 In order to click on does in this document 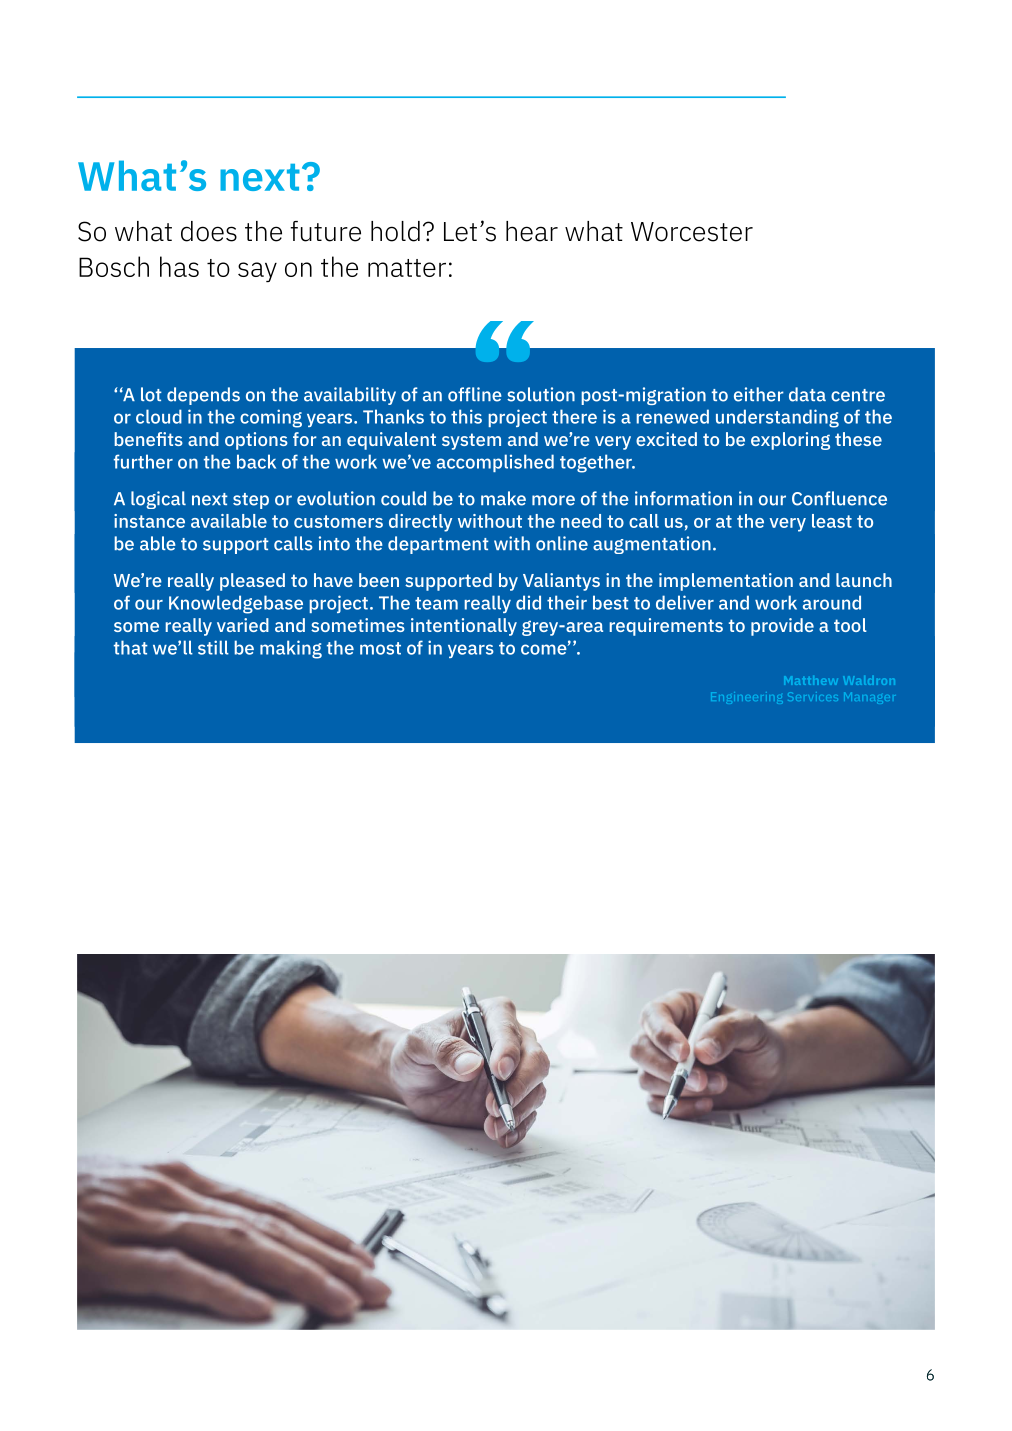, I will do `click(209, 231)`.
